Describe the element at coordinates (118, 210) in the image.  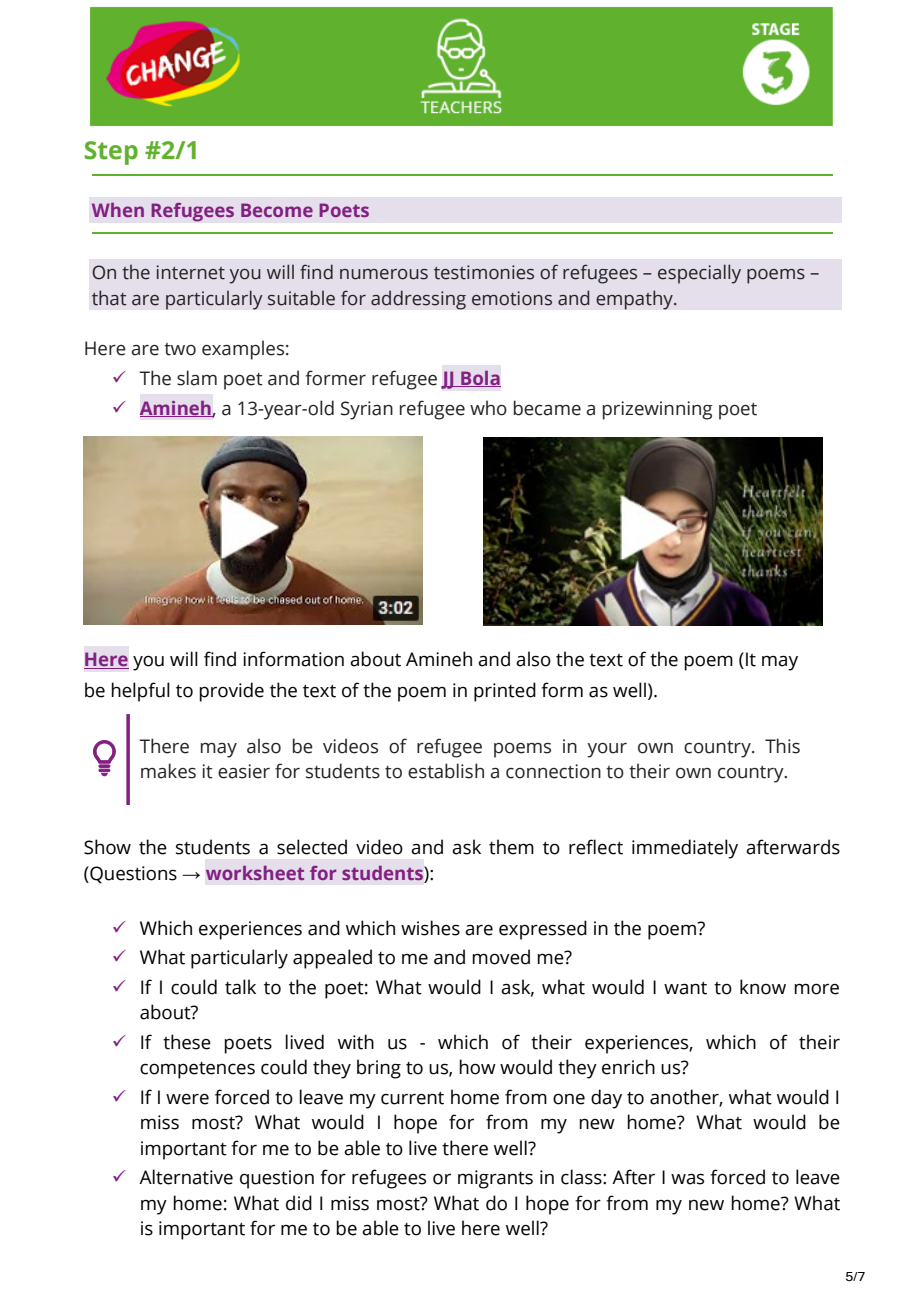
I see `When` at that location.
